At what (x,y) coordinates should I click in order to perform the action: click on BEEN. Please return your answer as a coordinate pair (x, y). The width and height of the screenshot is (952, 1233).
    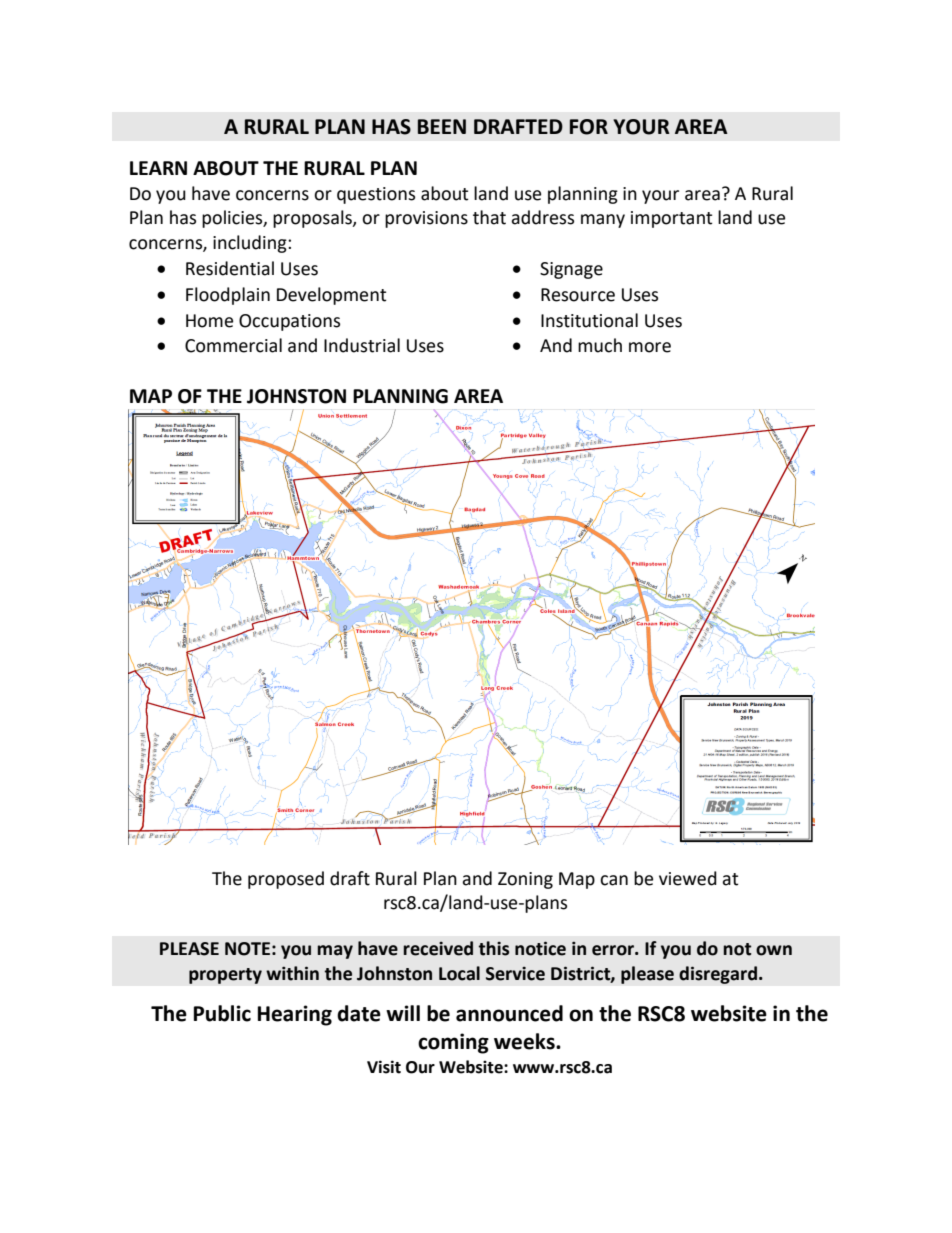
    Looking at the image, I should click on (442, 126).
